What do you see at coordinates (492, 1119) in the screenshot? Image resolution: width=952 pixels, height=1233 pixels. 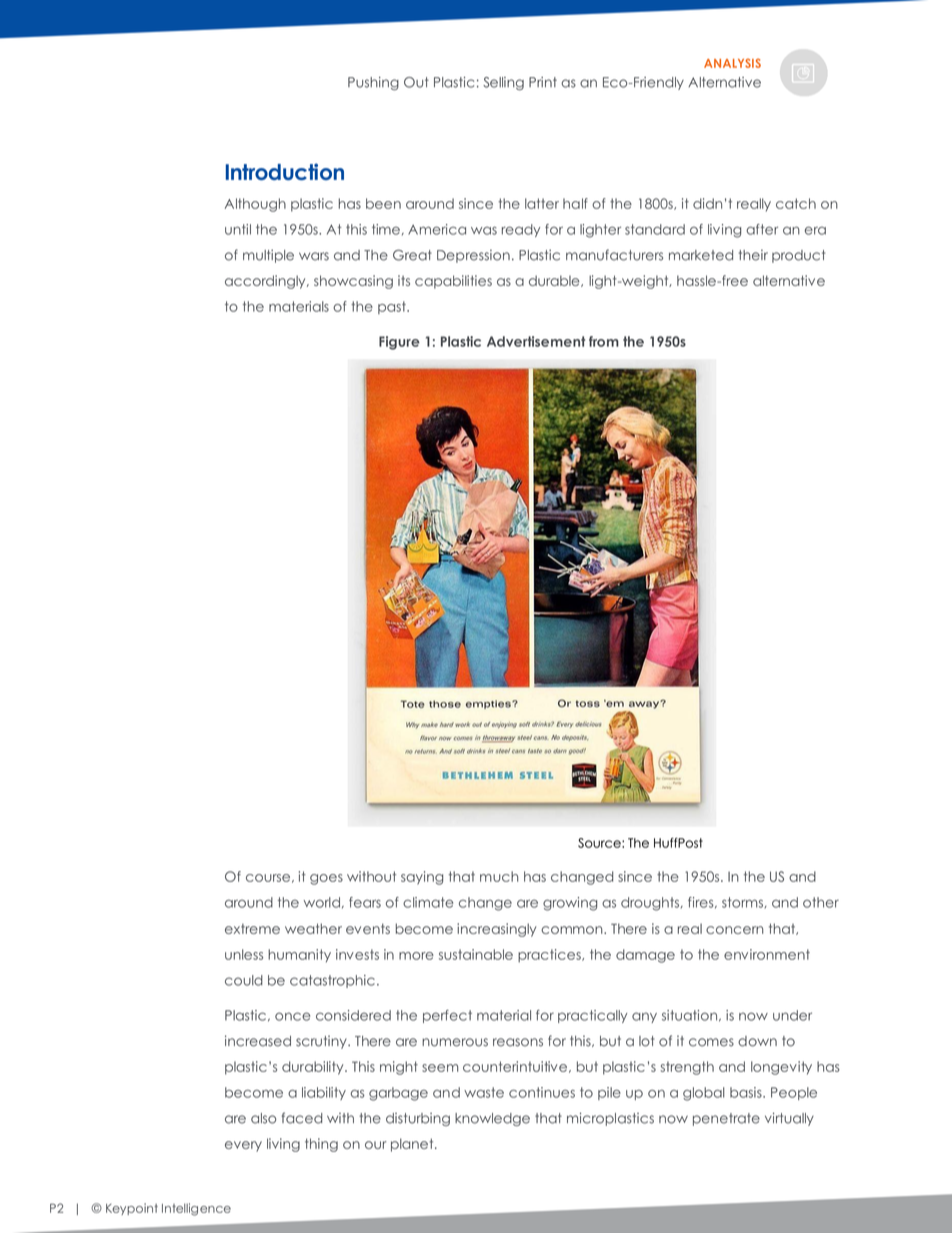 I see `knowledge` at bounding box center [492, 1119].
